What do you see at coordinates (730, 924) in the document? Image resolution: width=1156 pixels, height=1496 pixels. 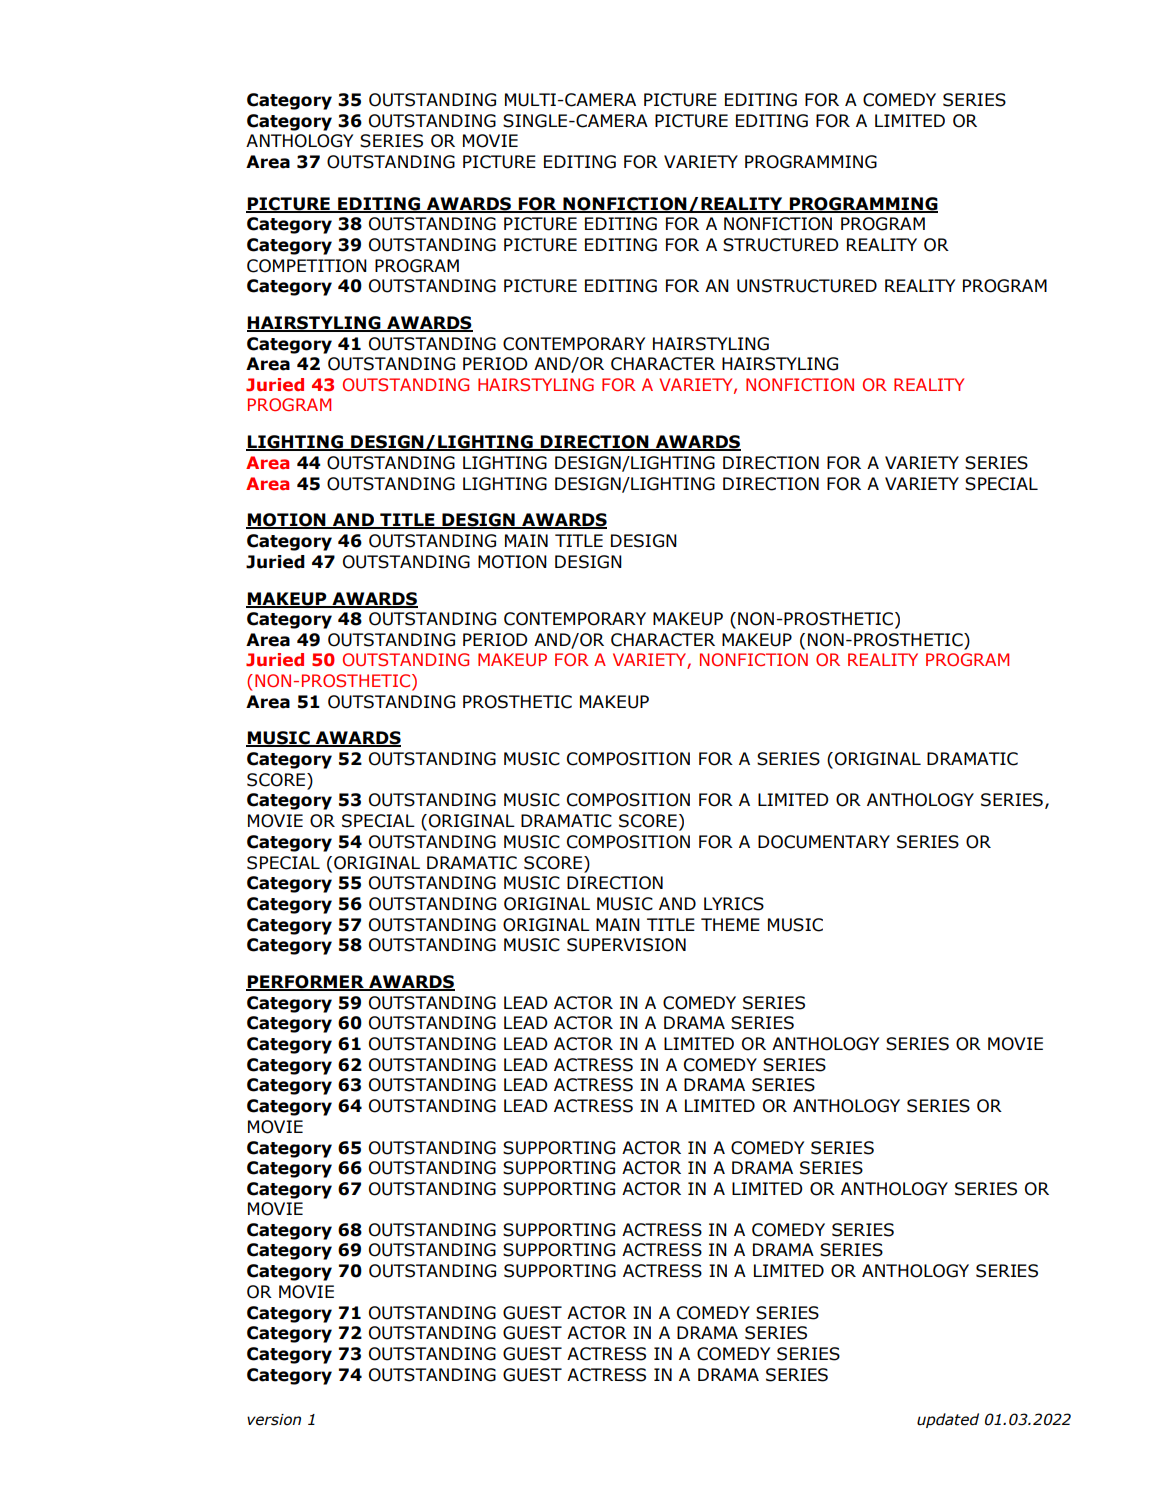 I see `THEME` at bounding box center [730, 924].
